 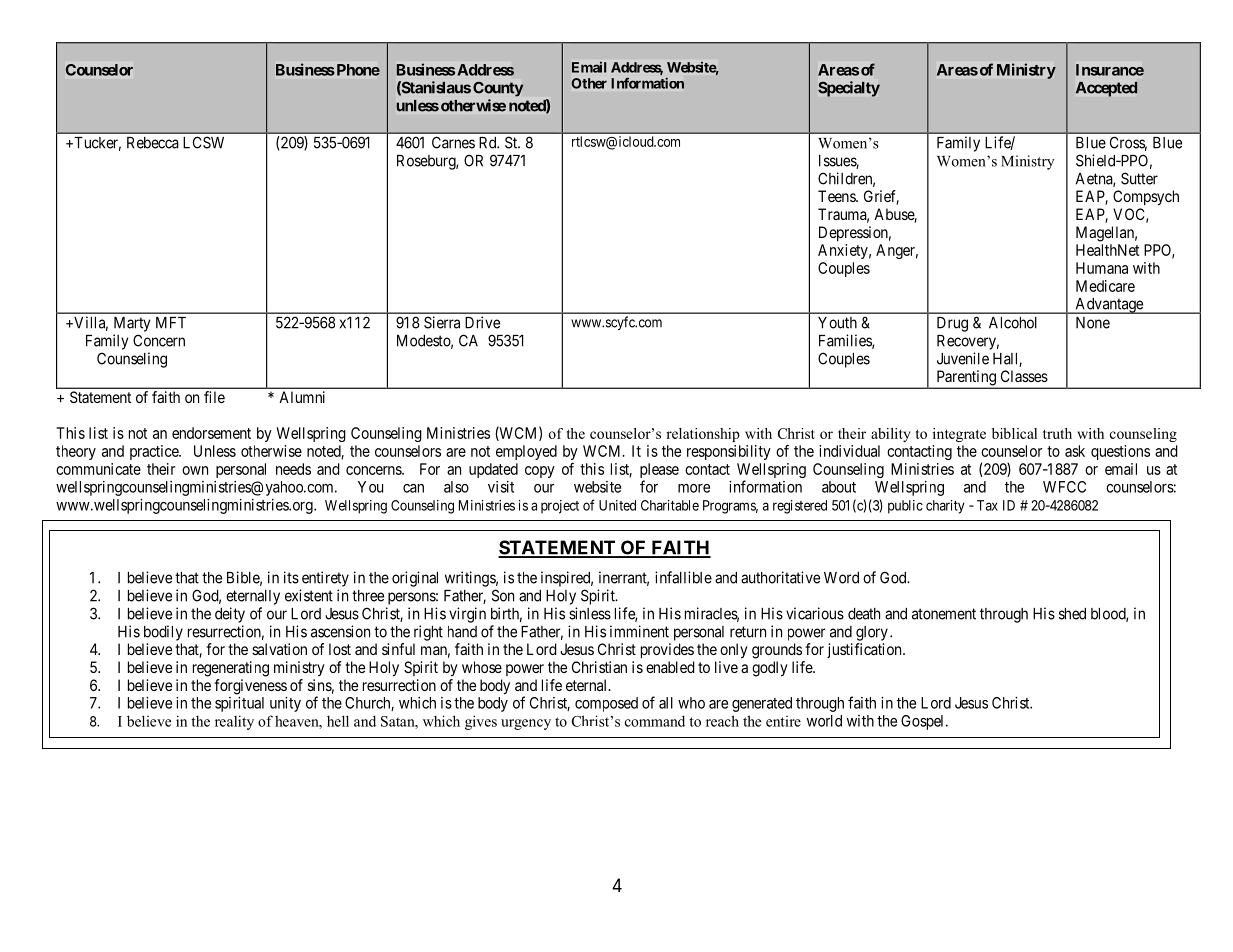 What do you see at coordinates (214, 397) in the screenshot?
I see `file` at bounding box center [214, 397].
